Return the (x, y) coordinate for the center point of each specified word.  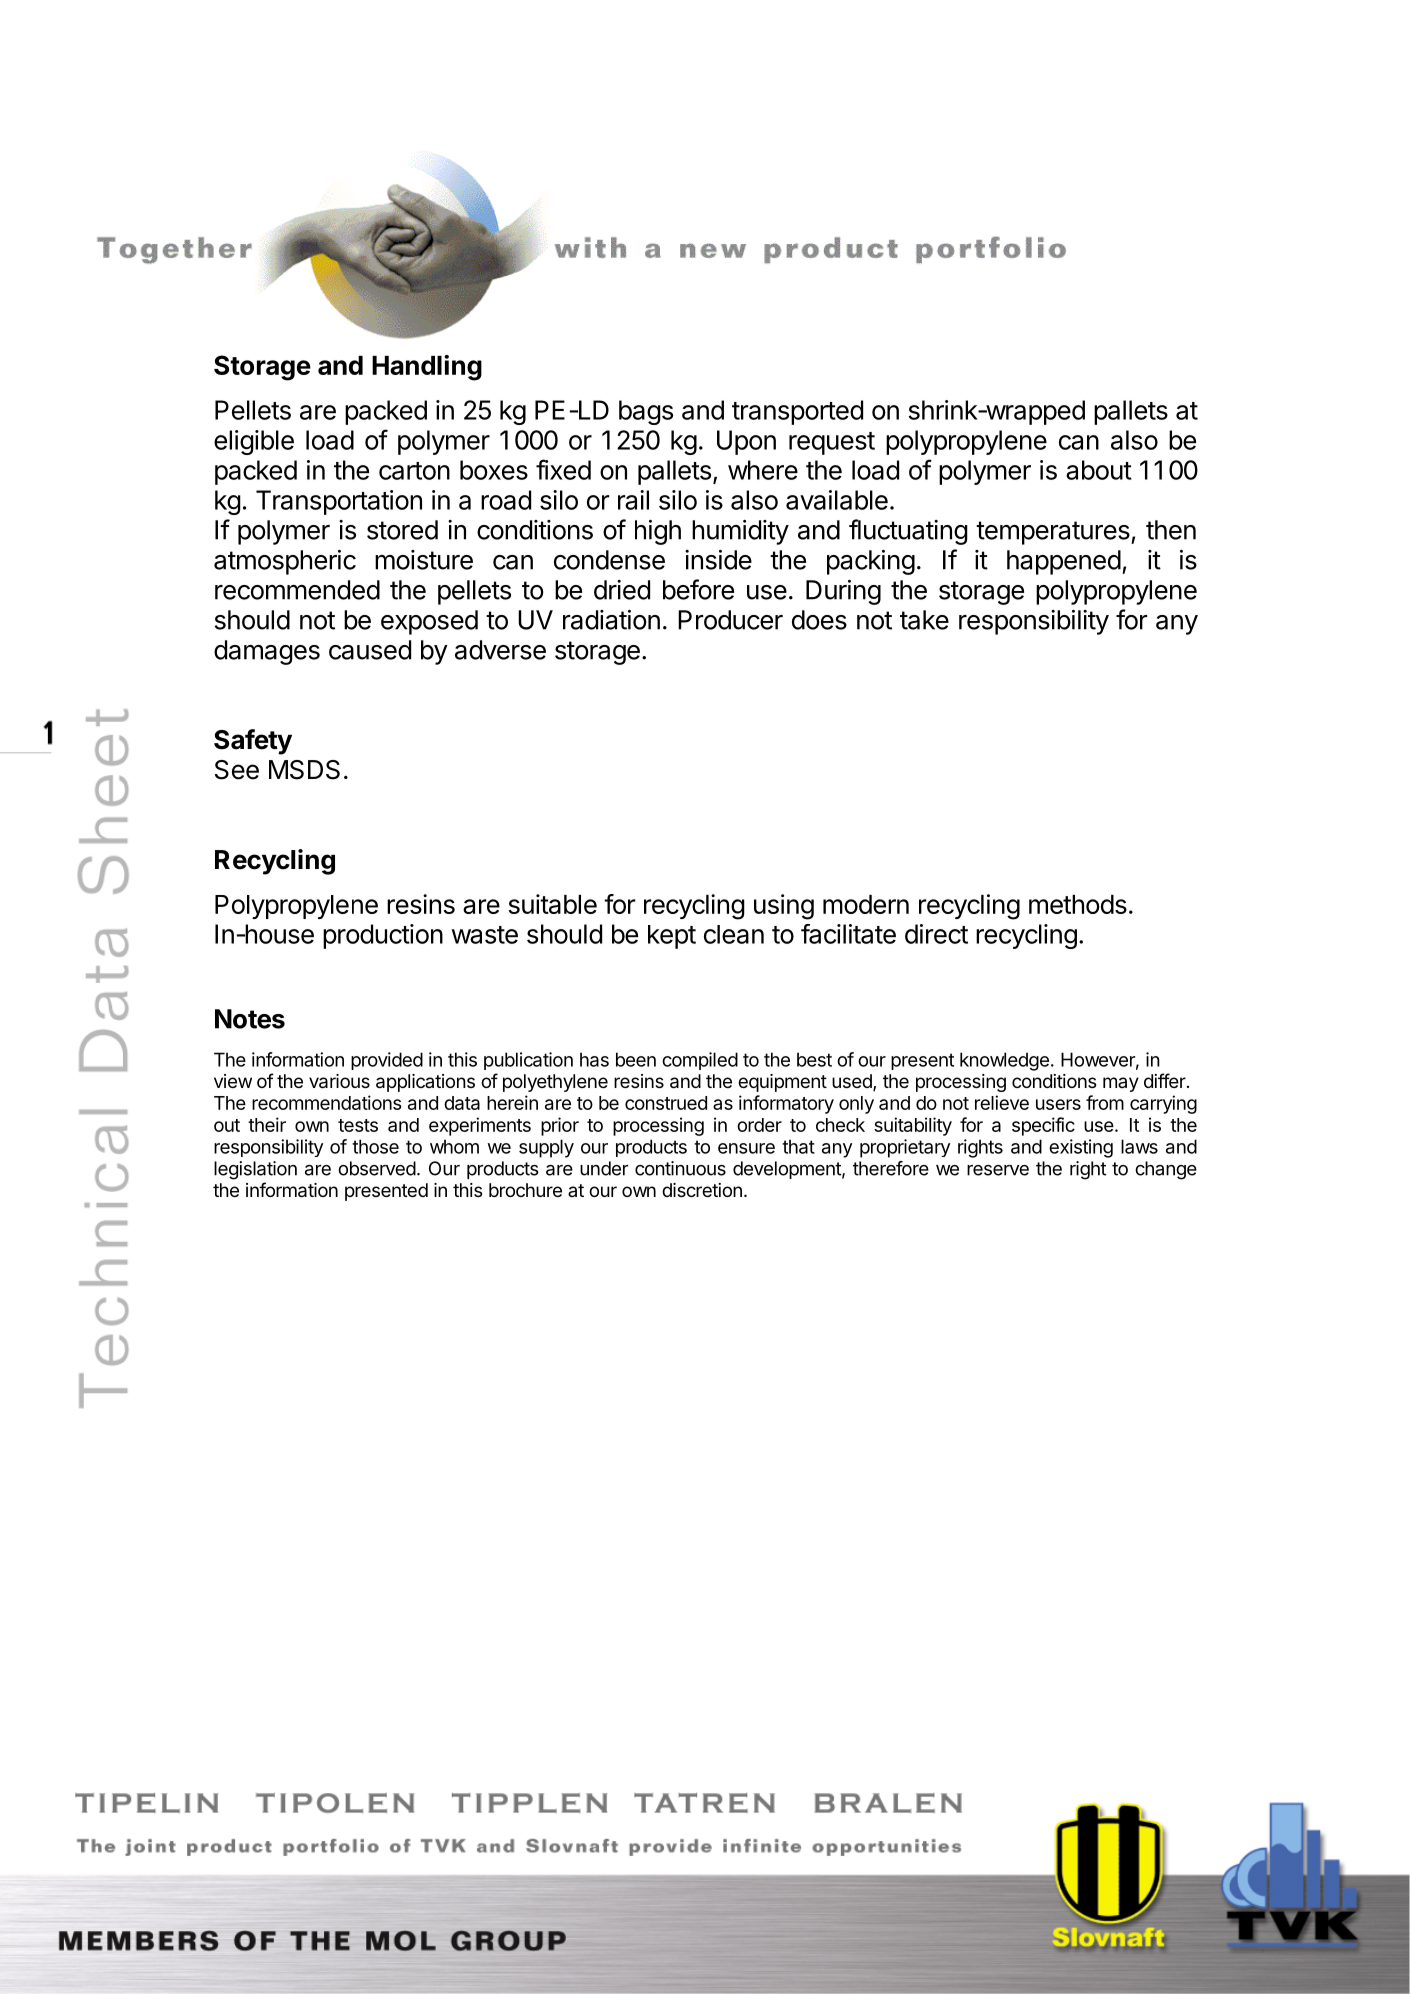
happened (1064, 562)
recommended (297, 590)
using (784, 907)
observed (377, 1168)
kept (672, 937)
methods (1078, 904)
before (698, 589)
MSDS (304, 770)
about (1099, 470)
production (383, 936)
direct (936, 934)
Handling (427, 368)
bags (646, 412)
